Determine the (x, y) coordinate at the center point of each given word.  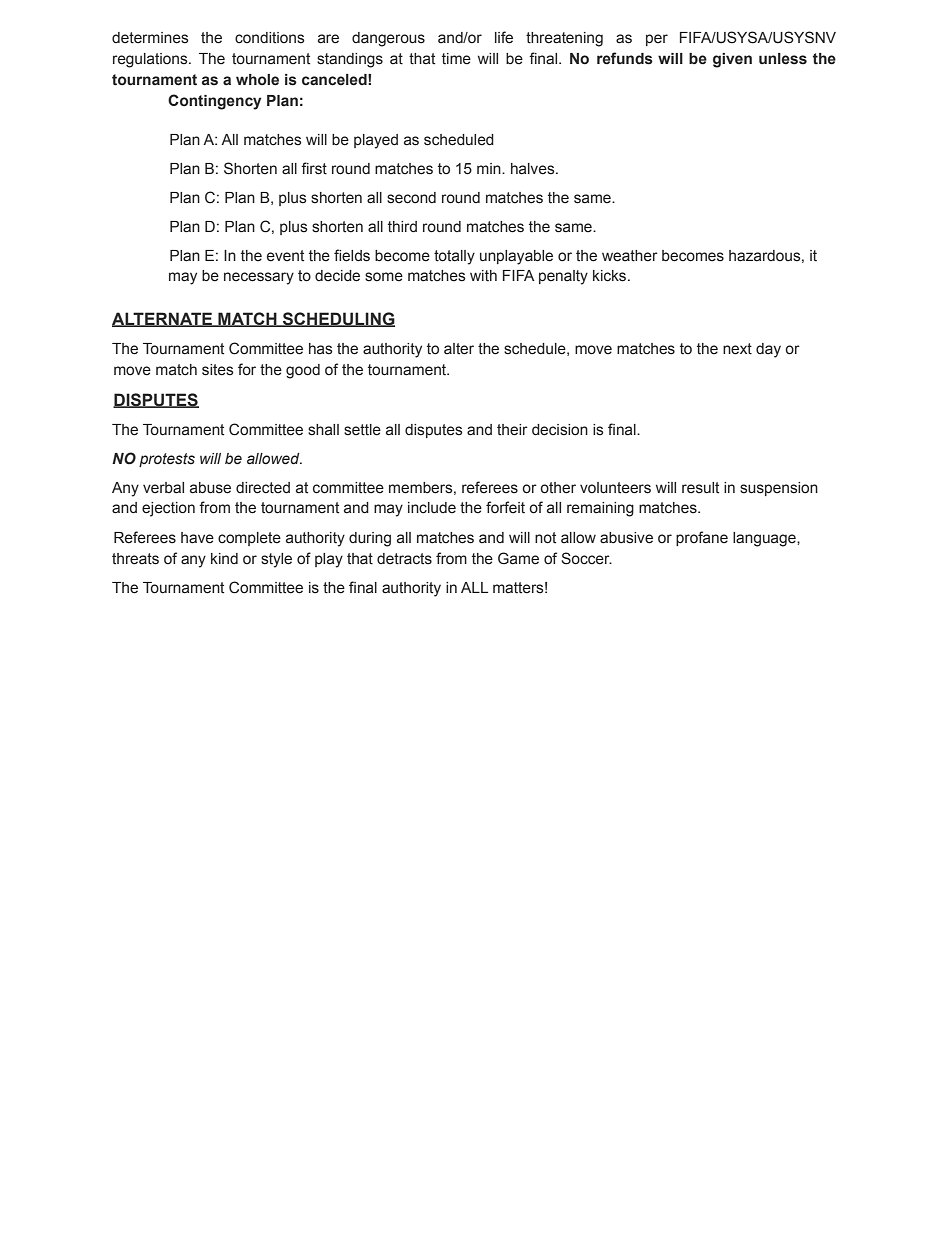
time (456, 59)
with (483, 276)
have (197, 538)
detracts (404, 559)
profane (702, 538)
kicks (611, 276)
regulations (151, 60)
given (732, 60)
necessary (259, 278)
